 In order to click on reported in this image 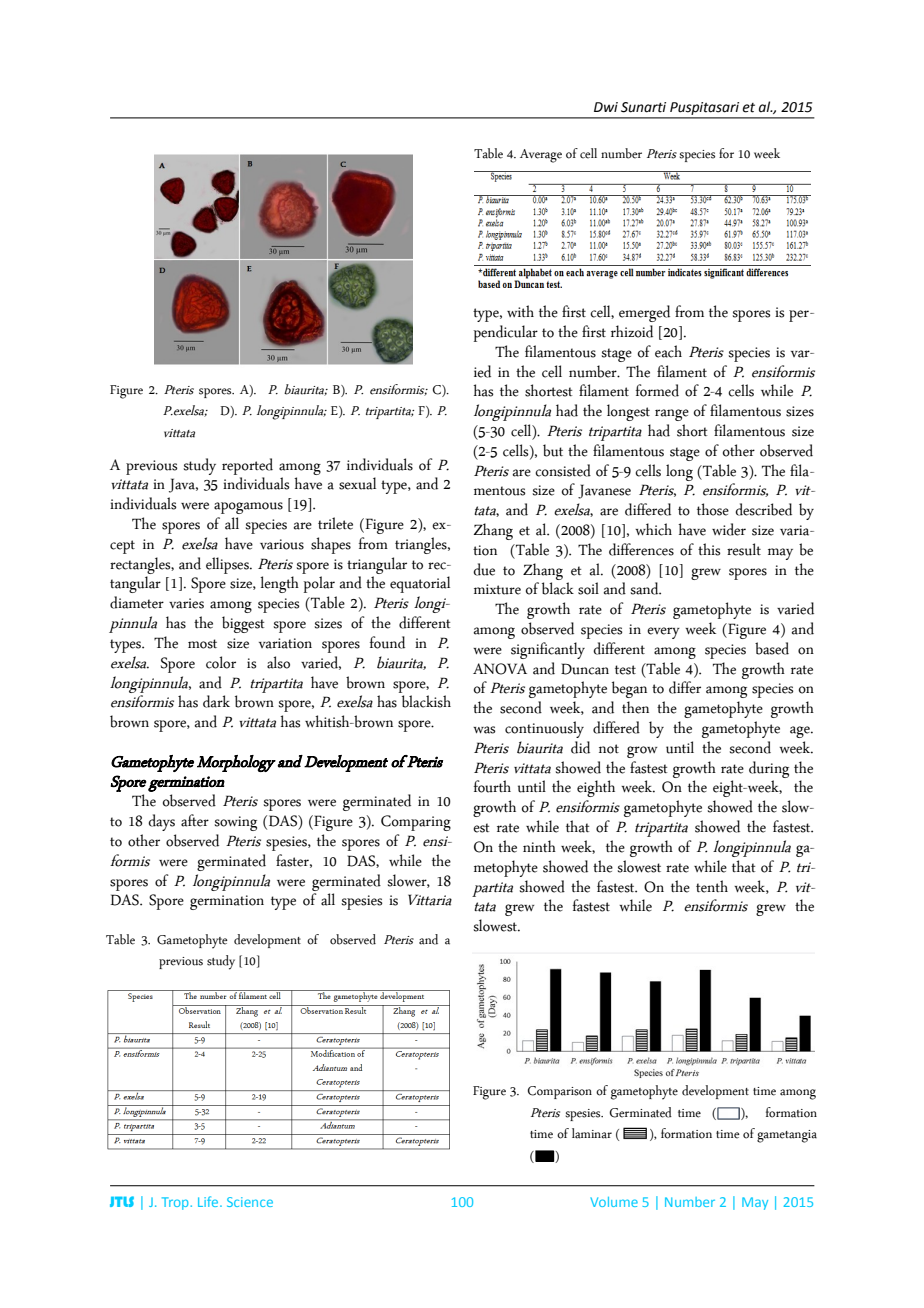, I will do `click(247, 466)`.
